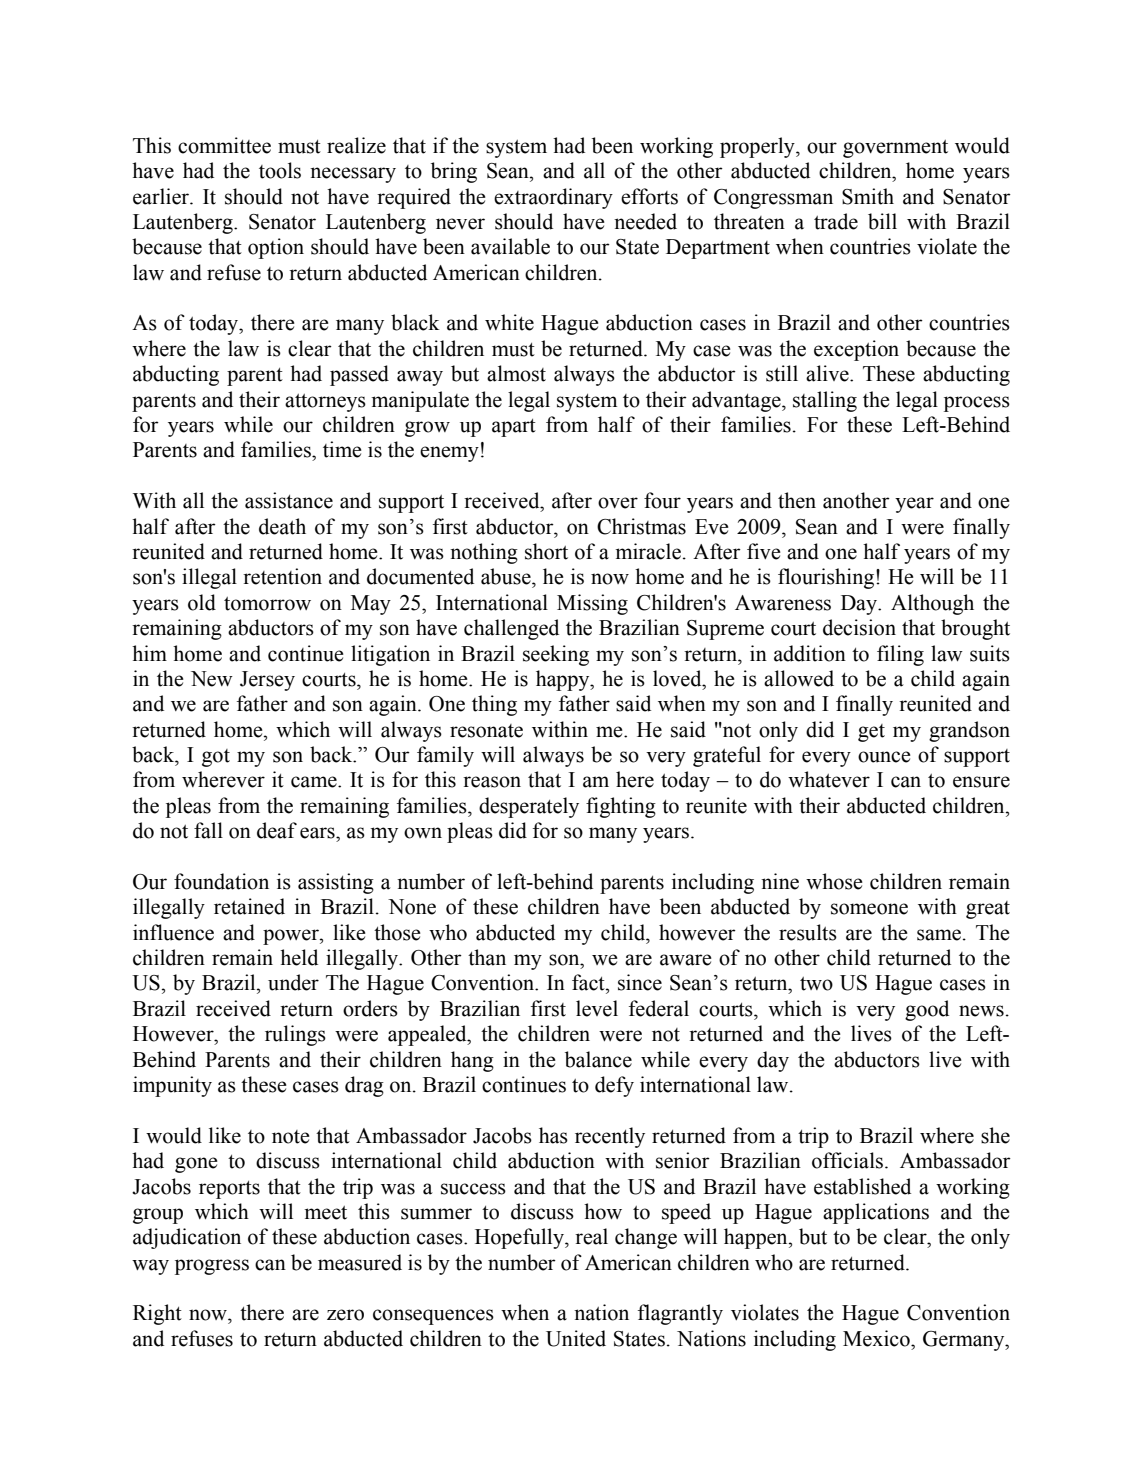 This page has height=1457, width=1126. What do you see at coordinates (280, 170) in the page?
I see `tools` at bounding box center [280, 170].
